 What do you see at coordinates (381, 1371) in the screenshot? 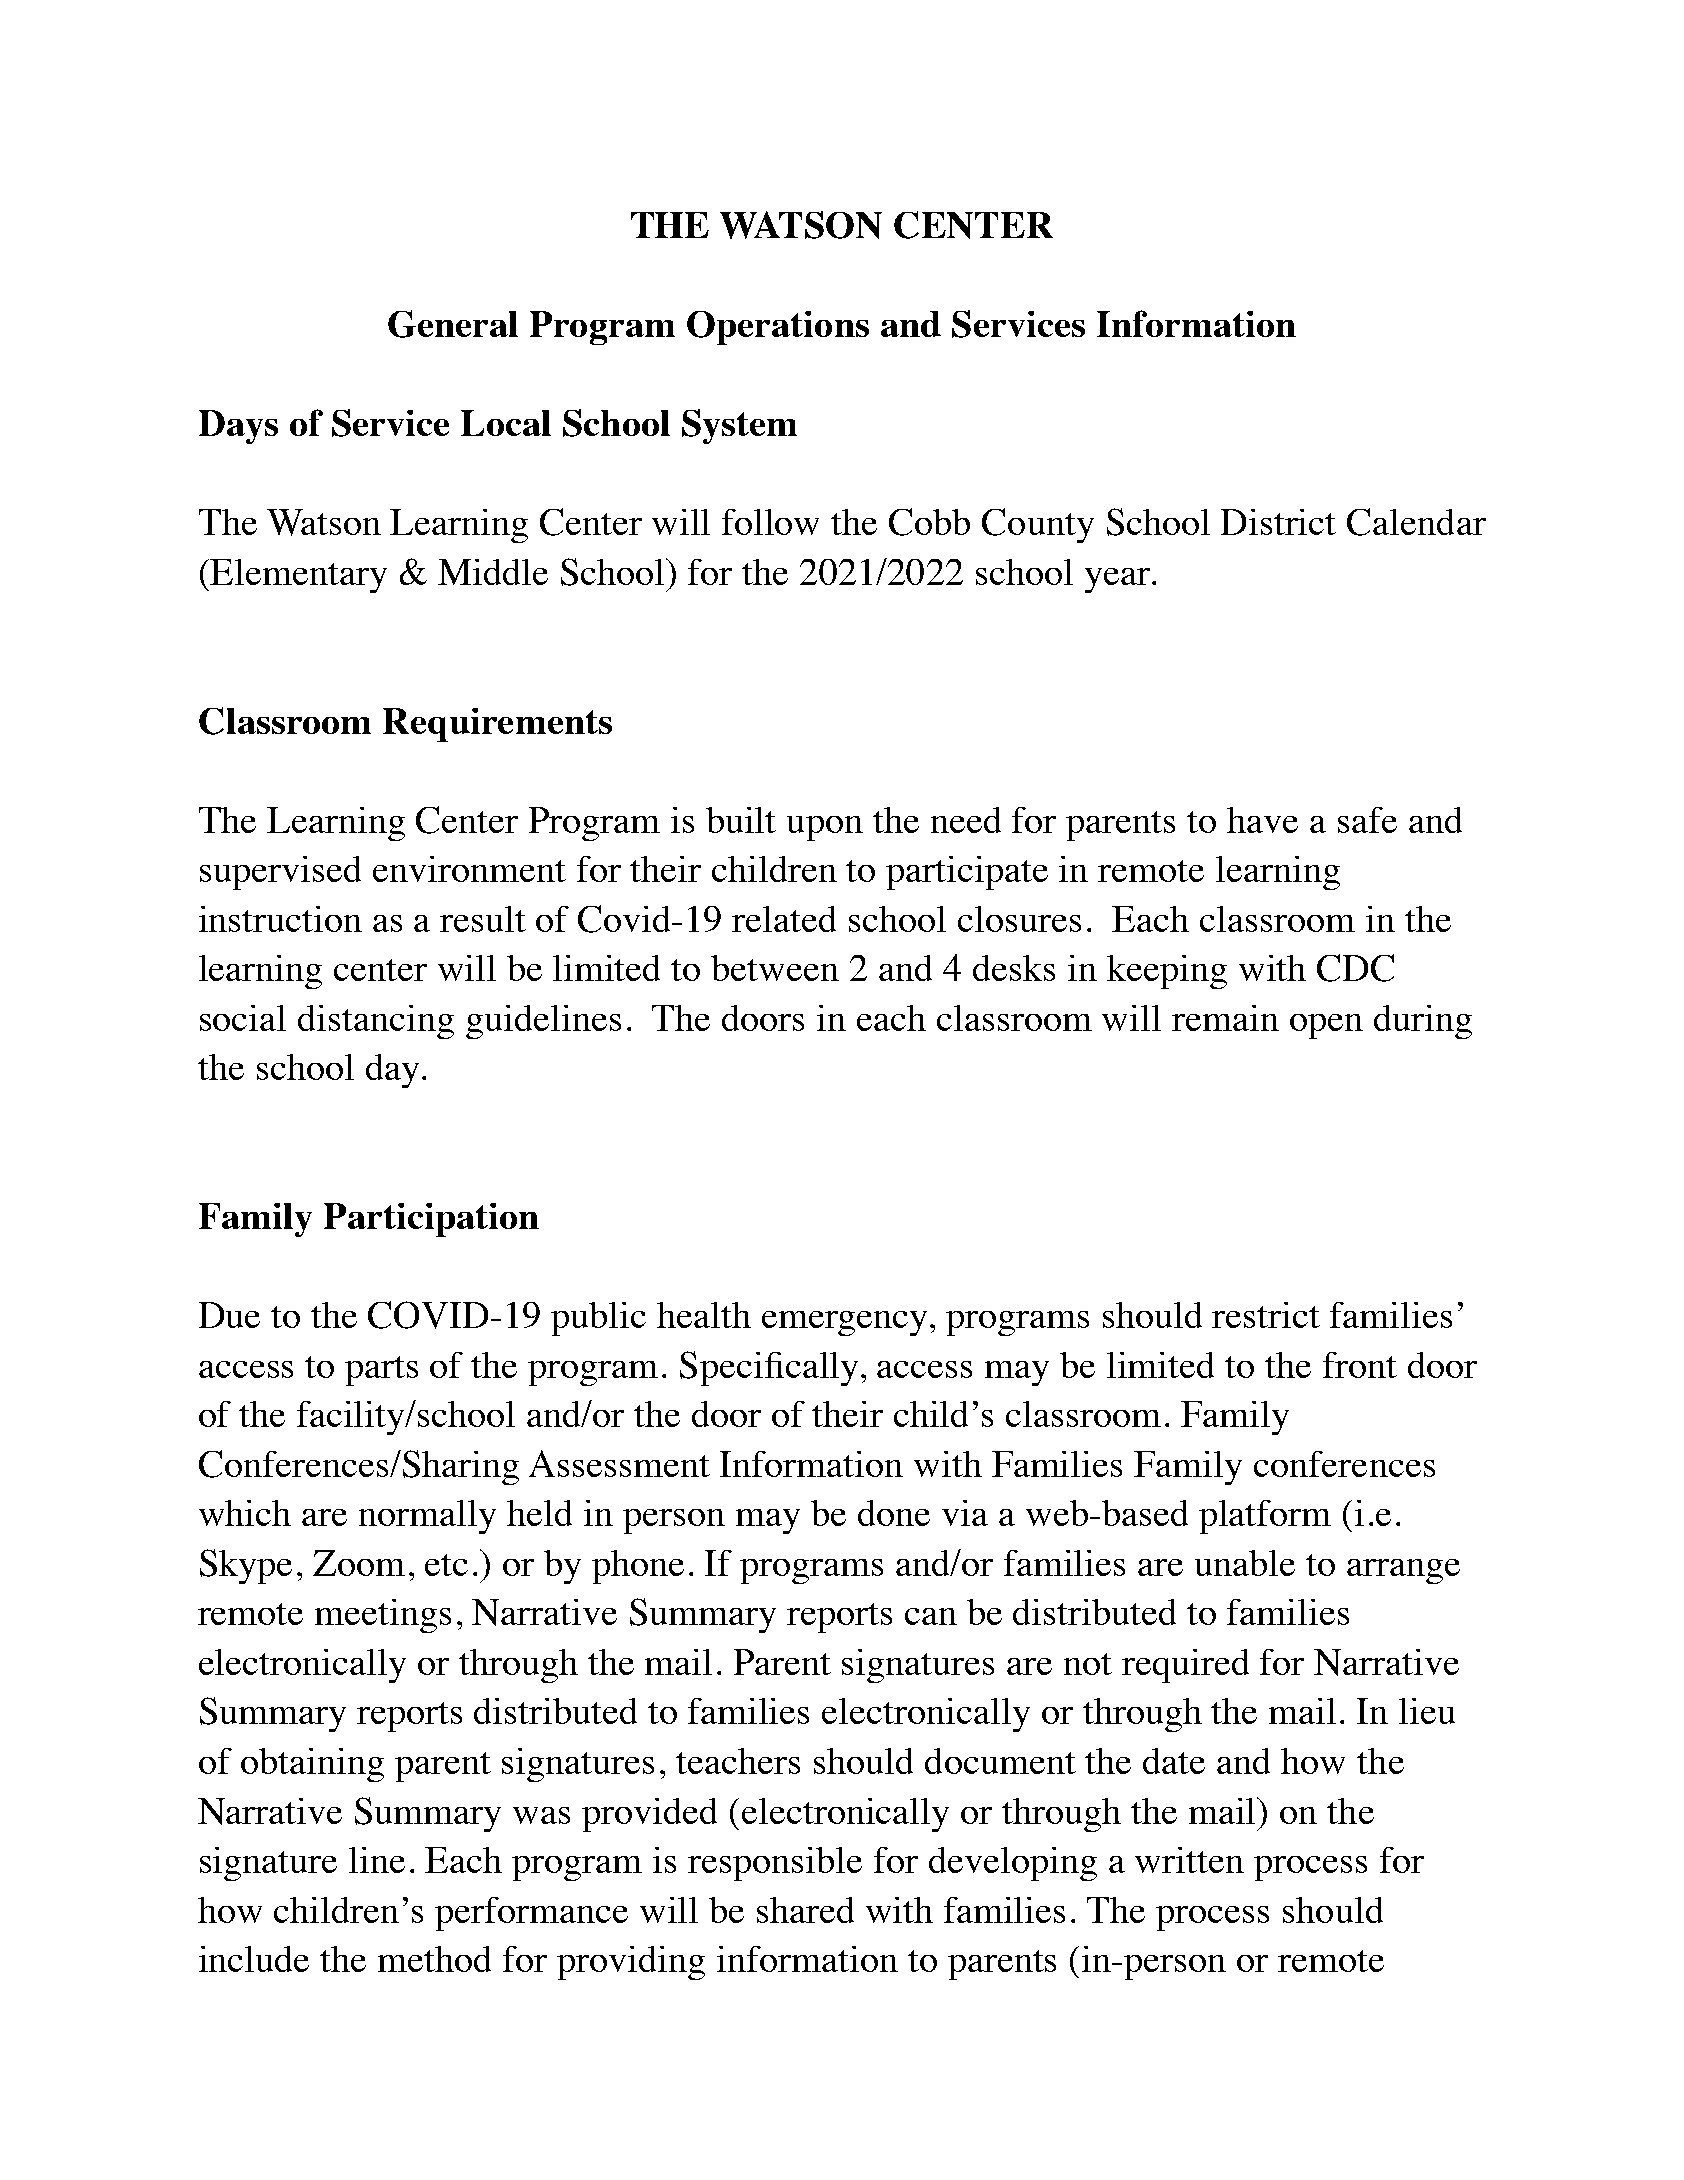
I see `parts` at bounding box center [381, 1371].
